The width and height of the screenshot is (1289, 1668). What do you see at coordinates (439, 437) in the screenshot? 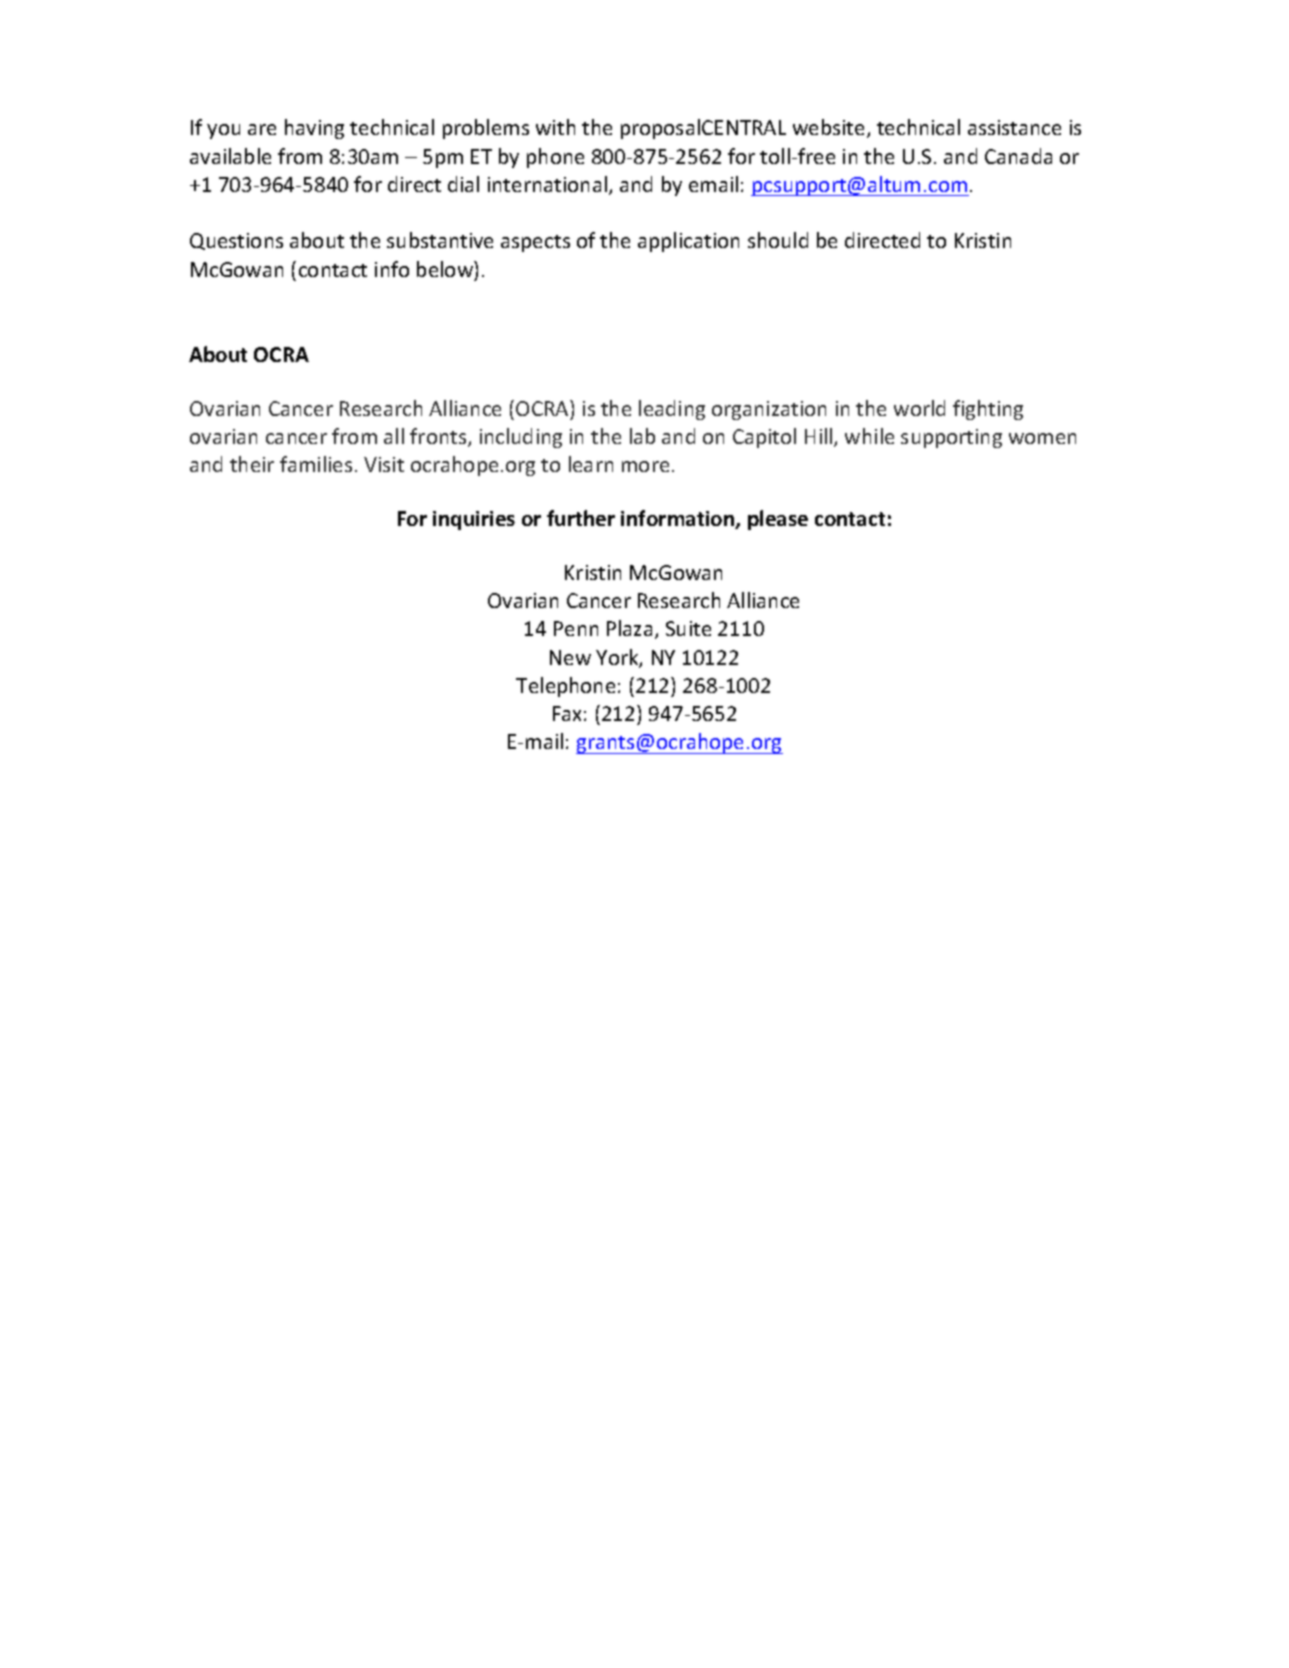
I see `fronts` at bounding box center [439, 437].
